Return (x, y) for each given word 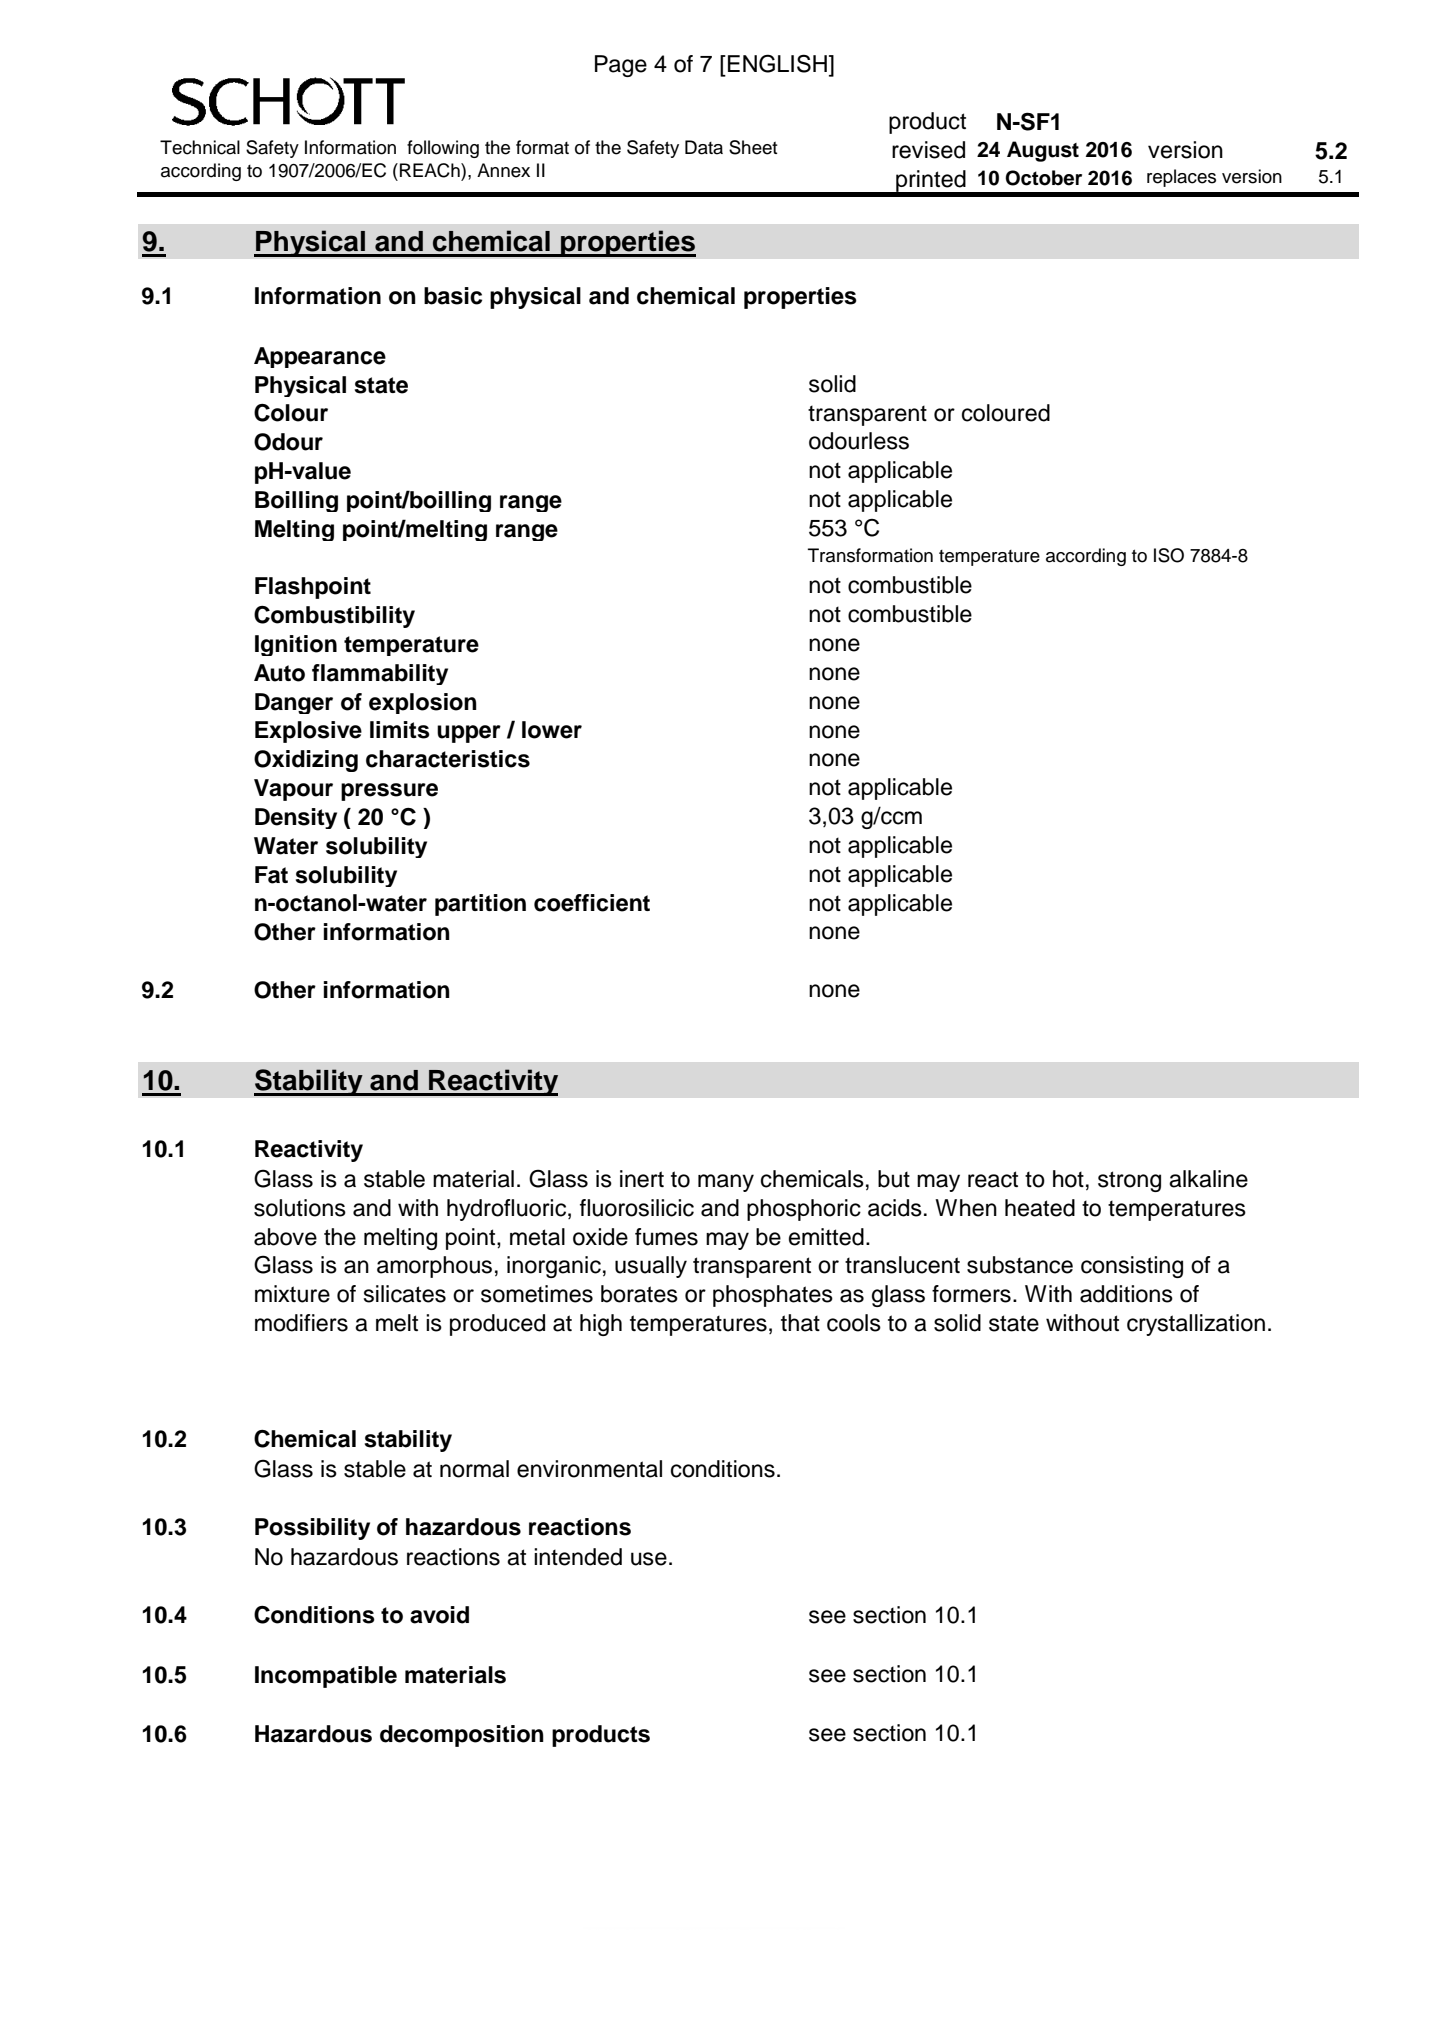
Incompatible (326, 1677)
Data (704, 147)
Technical (200, 147)
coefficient (592, 903)
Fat (271, 875)
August (1043, 151)
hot (1068, 1179)
